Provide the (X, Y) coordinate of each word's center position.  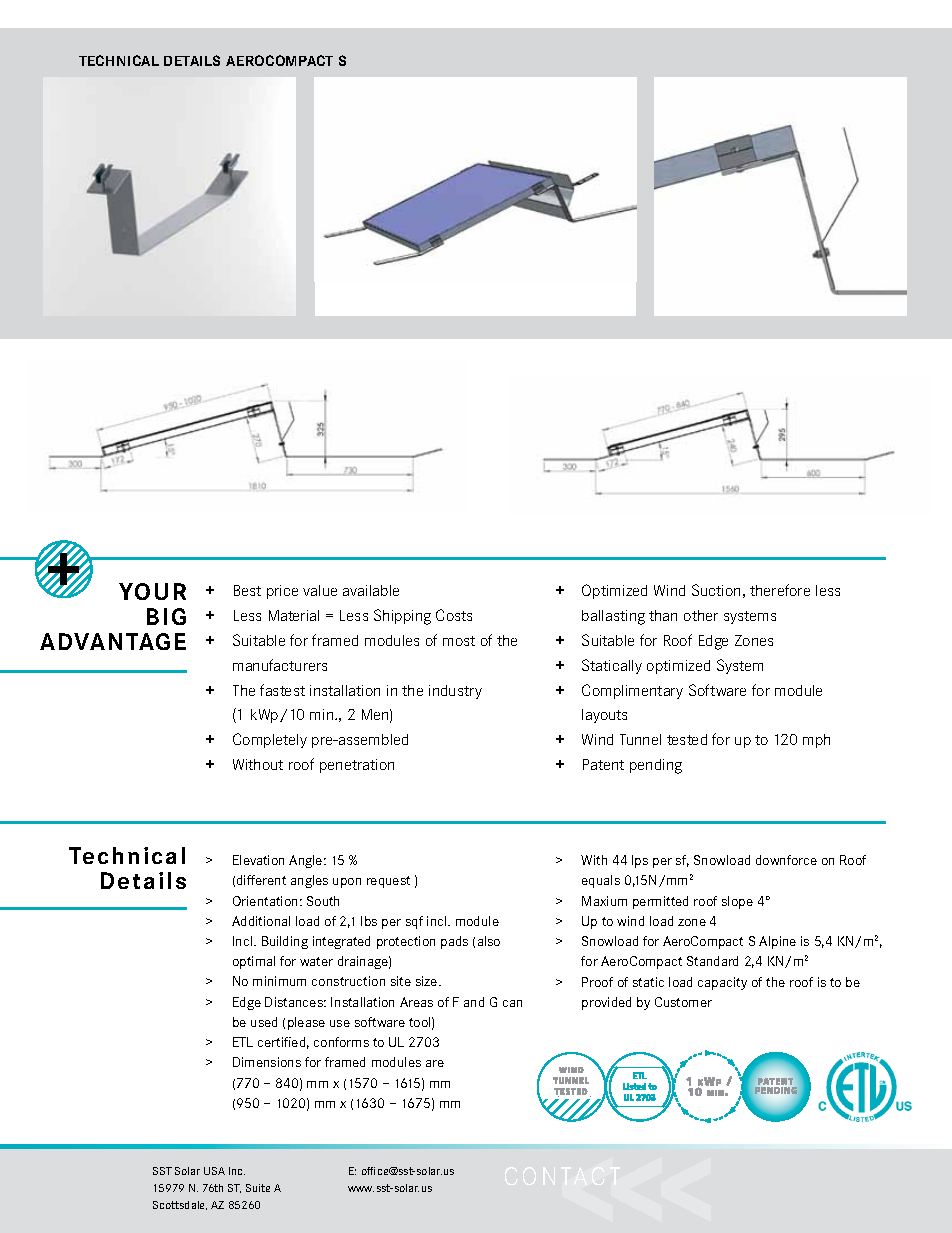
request (388, 882)
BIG (166, 616)
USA (214, 1171)
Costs (454, 615)
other (701, 615)
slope (737, 902)
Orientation (265, 901)
